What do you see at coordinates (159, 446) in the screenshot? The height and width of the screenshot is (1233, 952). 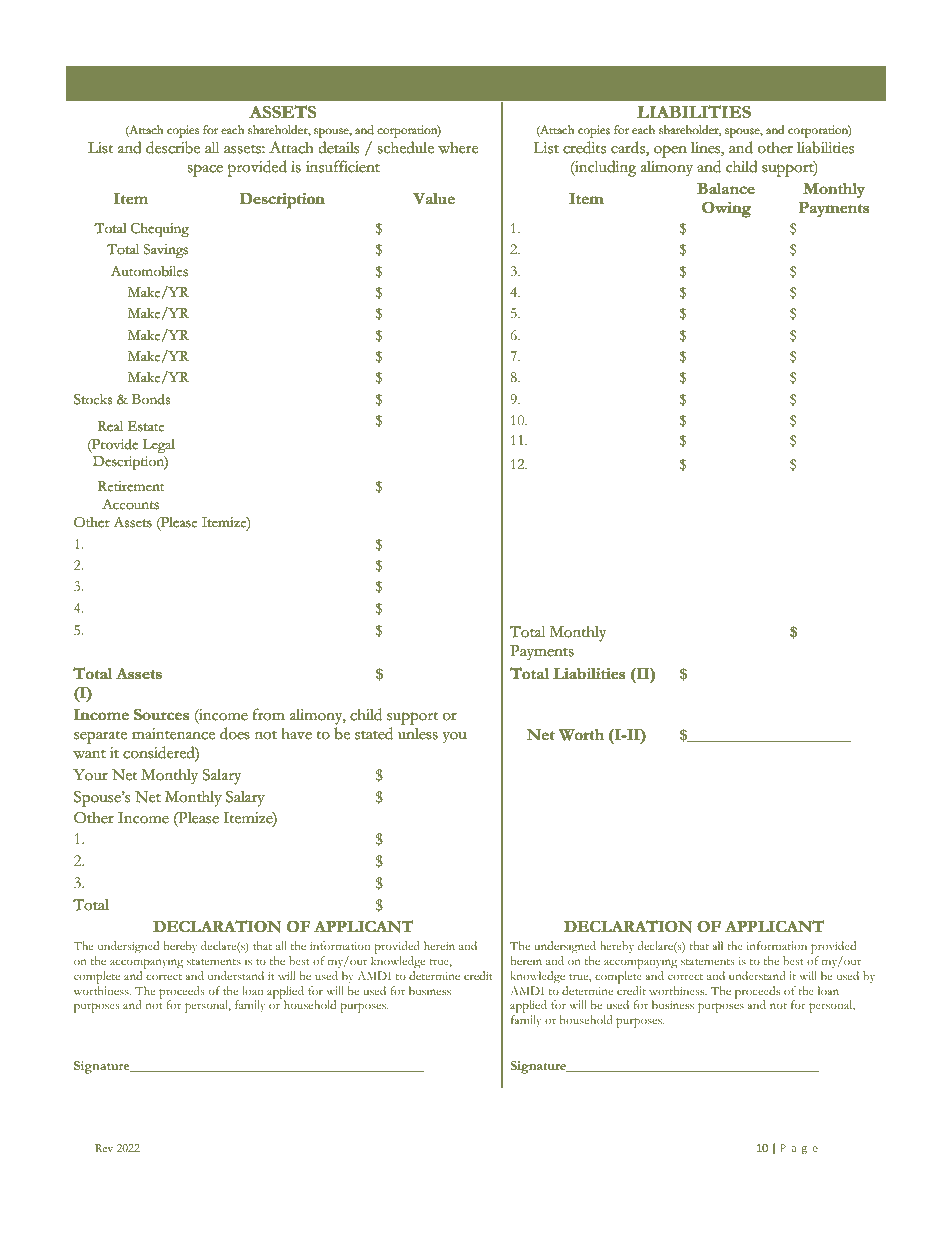 I see `Legal` at bounding box center [159, 446].
